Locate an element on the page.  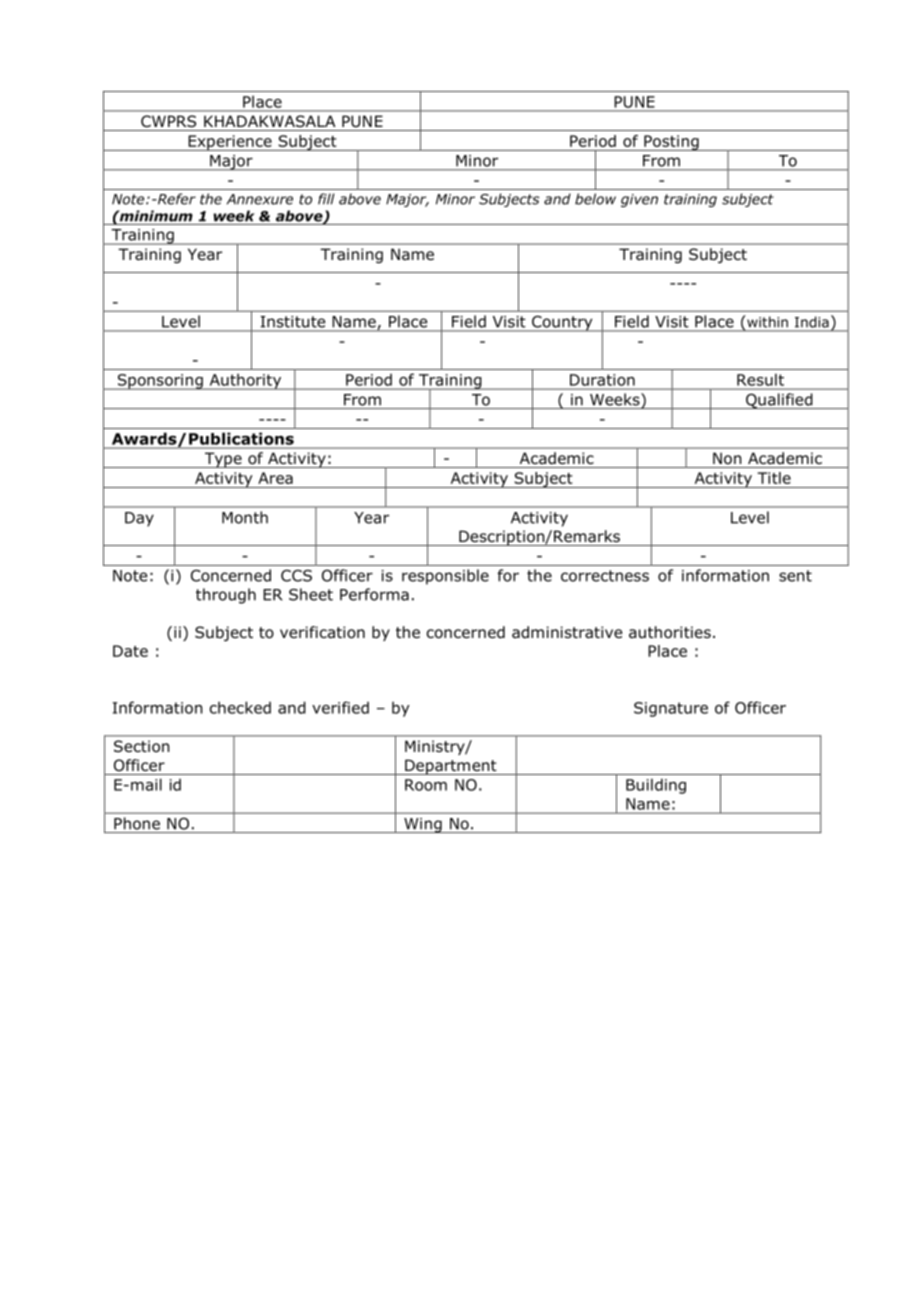
Posting is located at coordinates (671, 143).
